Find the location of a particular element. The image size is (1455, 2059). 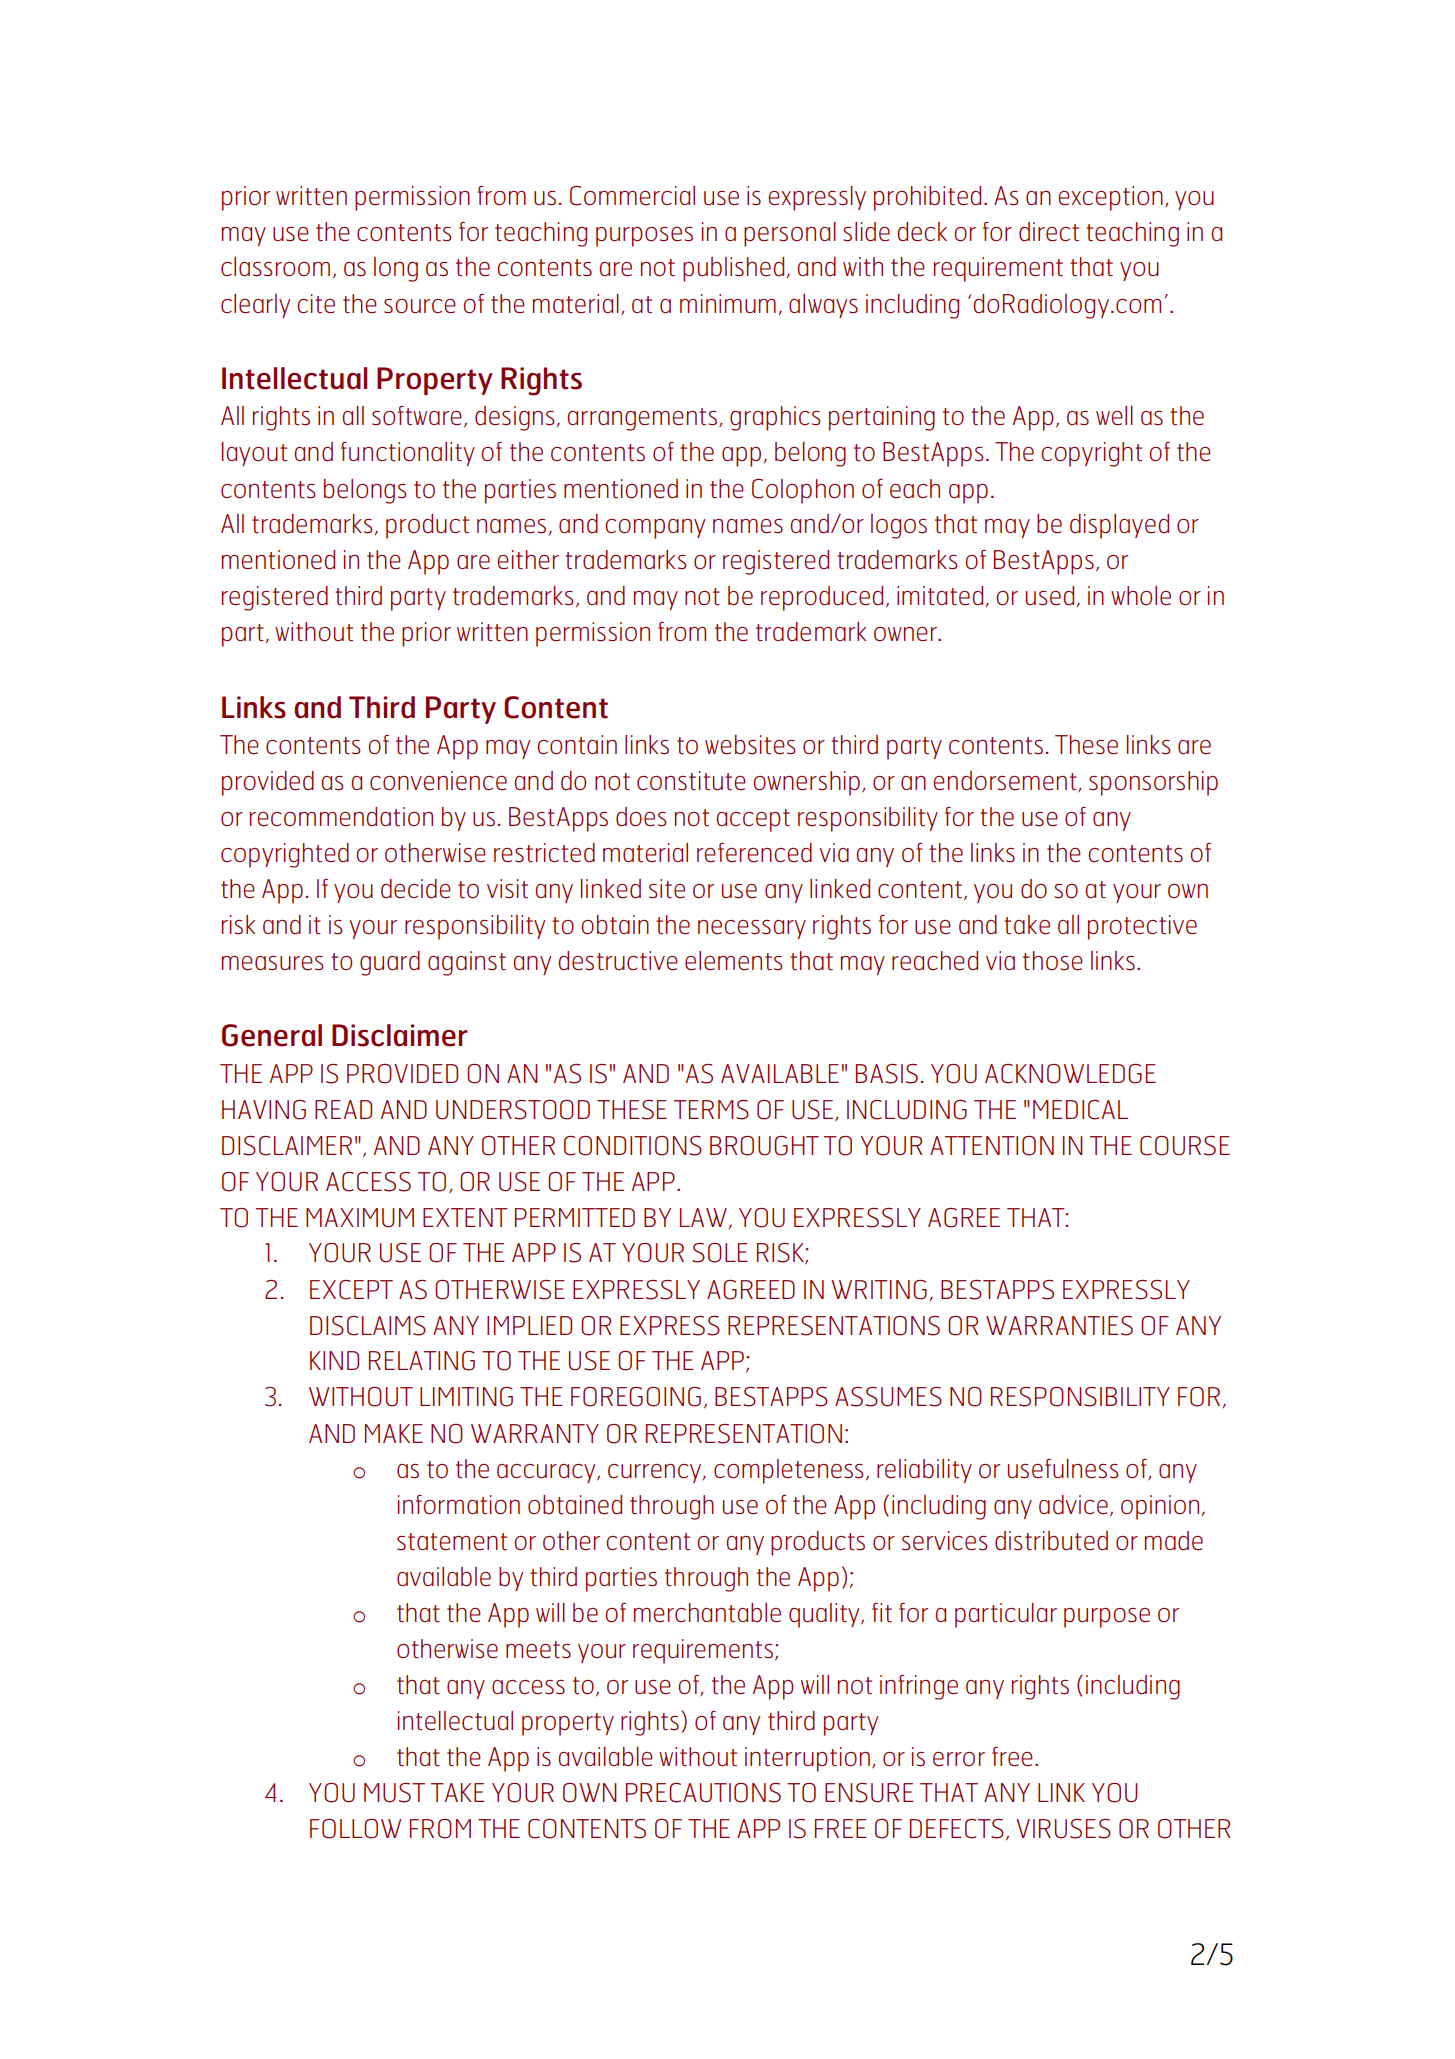

VIRUSES is located at coordinates (1063, 1829).
